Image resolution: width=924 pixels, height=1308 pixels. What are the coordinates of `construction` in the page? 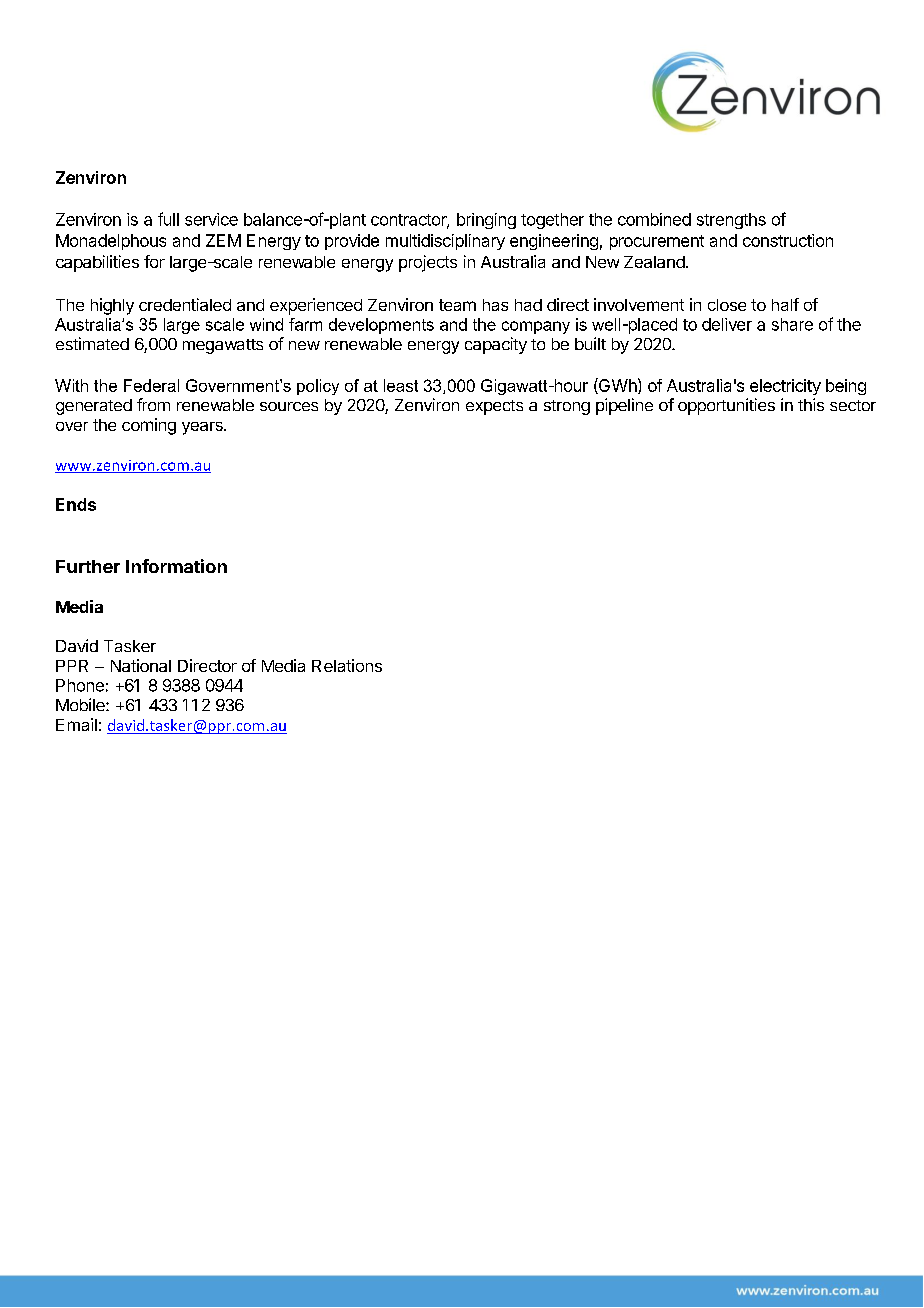 It's located at (788, 240).
